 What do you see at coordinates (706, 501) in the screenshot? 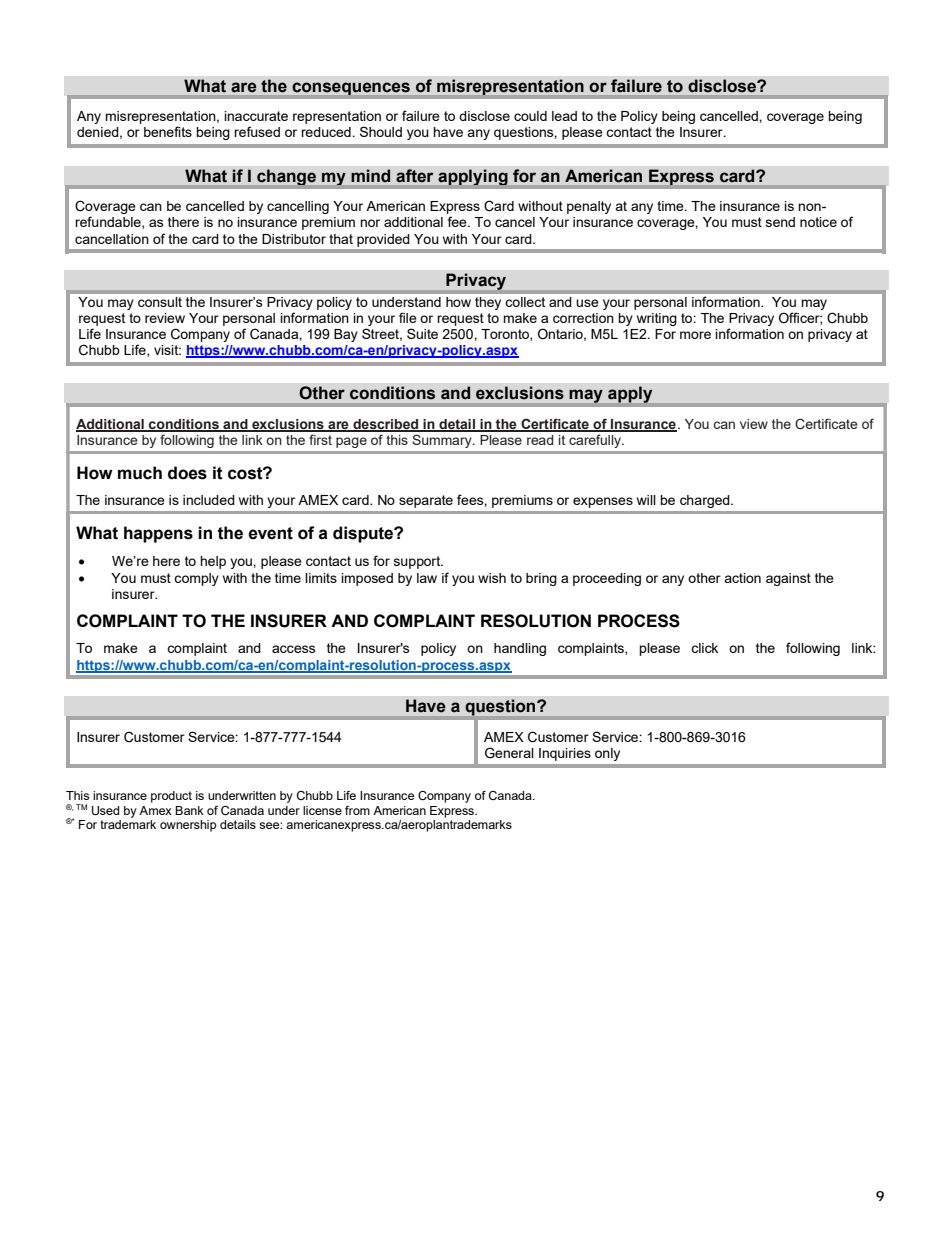
I see `charged` at bounding box center [706, 501].
